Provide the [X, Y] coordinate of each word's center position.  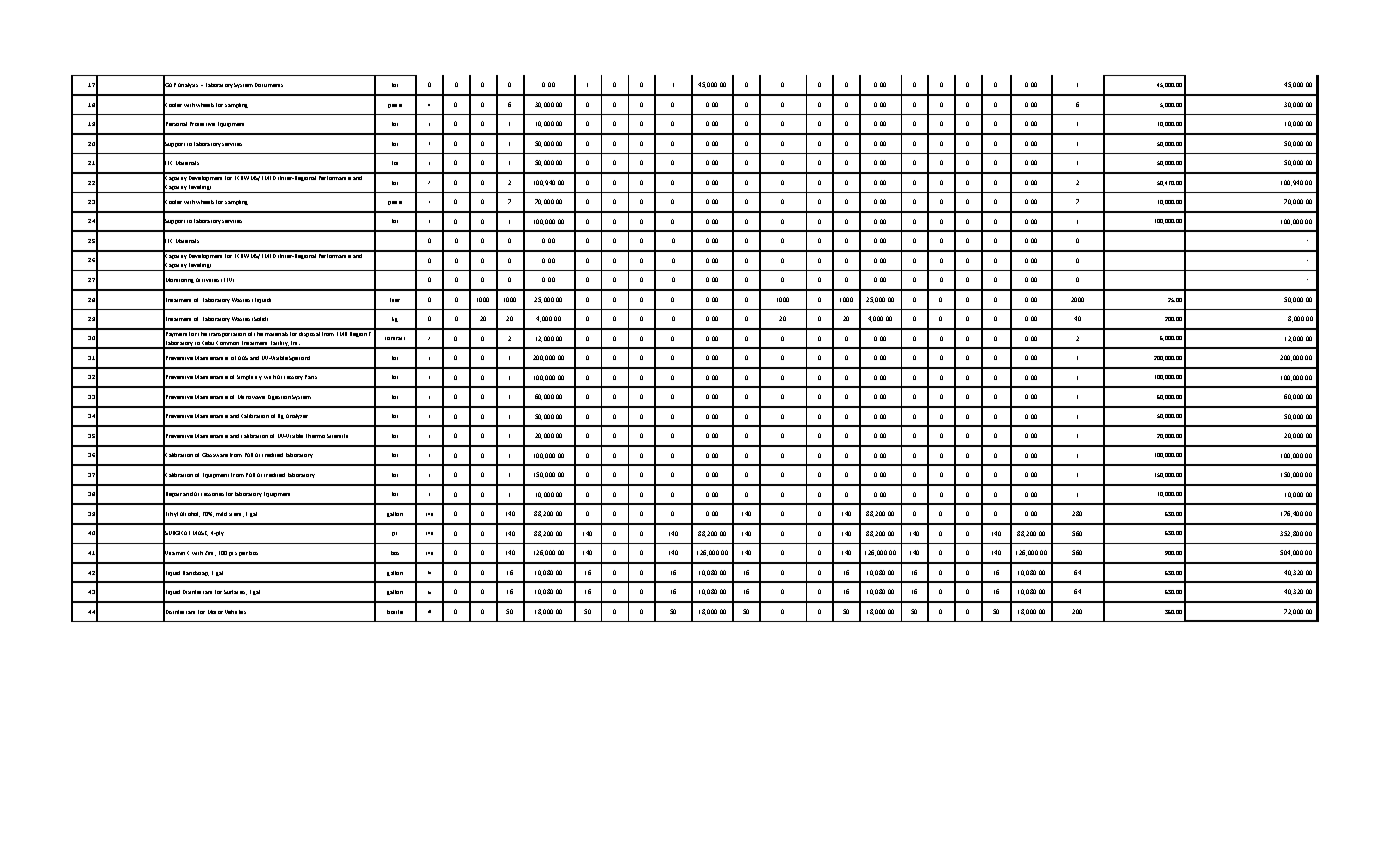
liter [395, 300]
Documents [269, 85]
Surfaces [235, 592]
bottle [395, 612]
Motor [215, 612]
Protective [202, 124]
